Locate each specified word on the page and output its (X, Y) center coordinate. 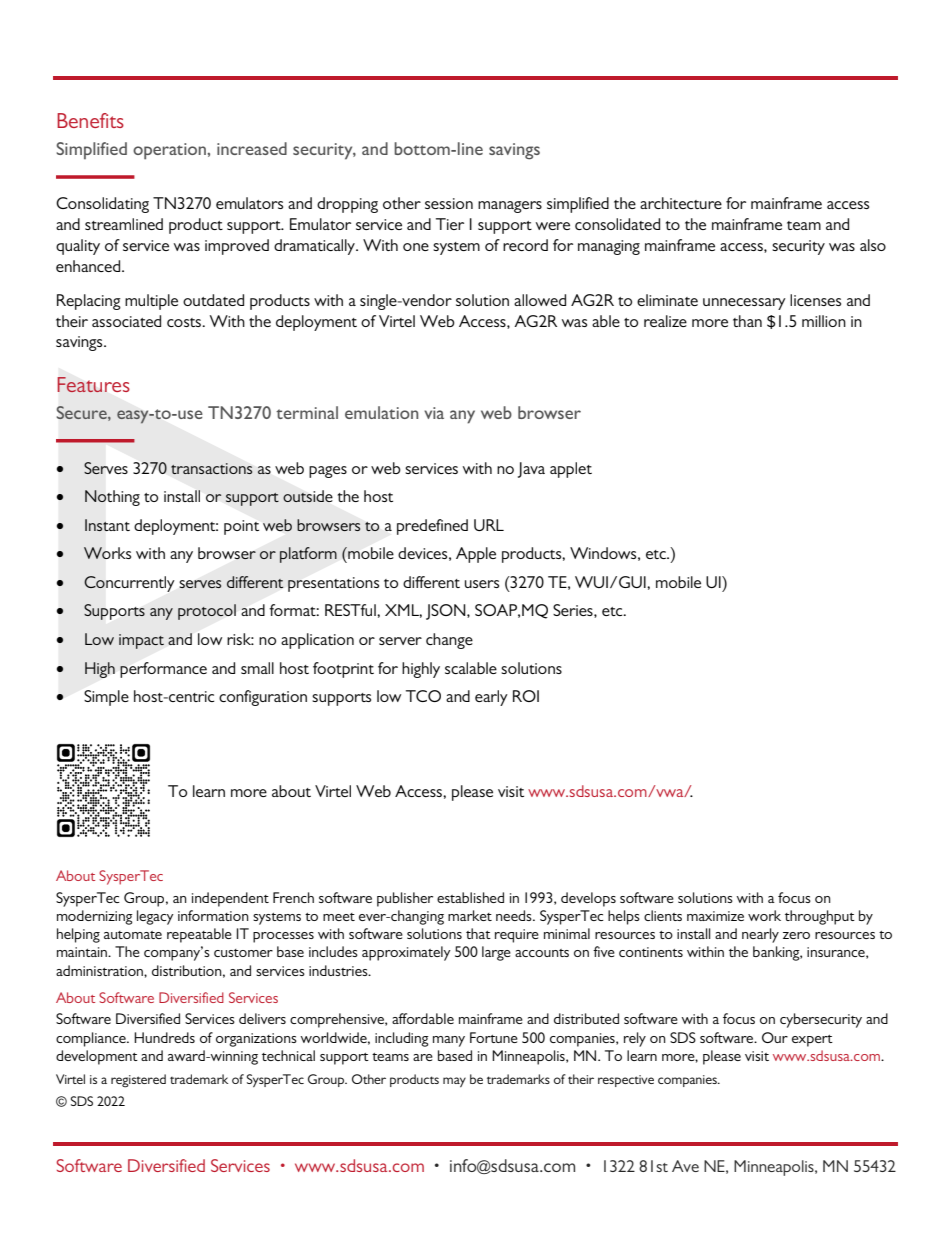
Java (531, 470)
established (470, 897)
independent (230, 899)
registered (138, 1081)
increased (252, 148)
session (449, 203)
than (747, 321)
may (454, 1082)
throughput (820, 917)
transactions (211, 468)
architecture (681, 203)
